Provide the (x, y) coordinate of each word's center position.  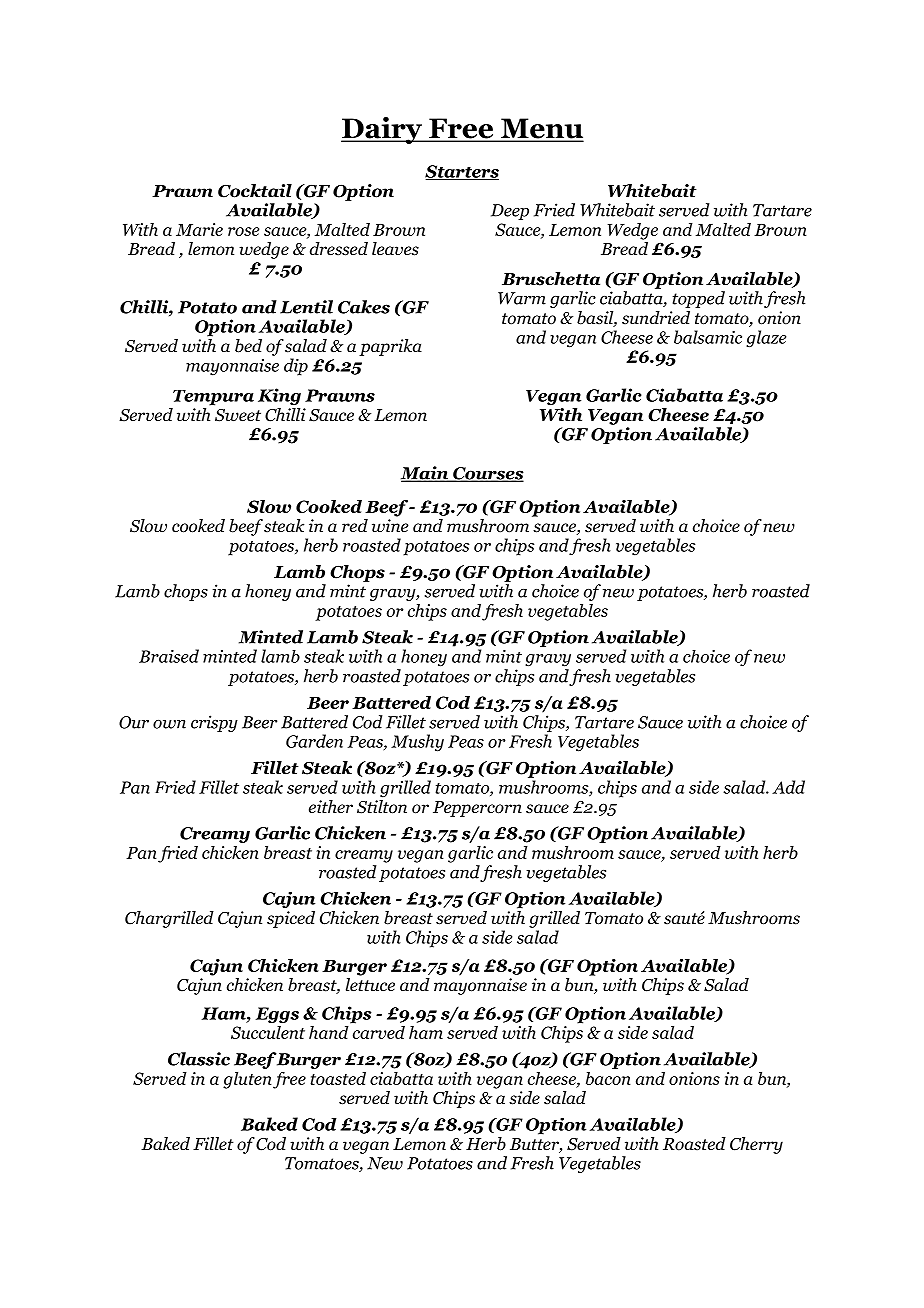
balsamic (708, 337)
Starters (462, 172)
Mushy (417, 742)
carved (377, 1031)
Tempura (213, 398)
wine (390, 526)
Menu (541, 129)
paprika (390, 347)
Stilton (382, 805)
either (331, 807)
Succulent (268, 1031)
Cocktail (255, 191)
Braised (169, 656)
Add (788, 787)
